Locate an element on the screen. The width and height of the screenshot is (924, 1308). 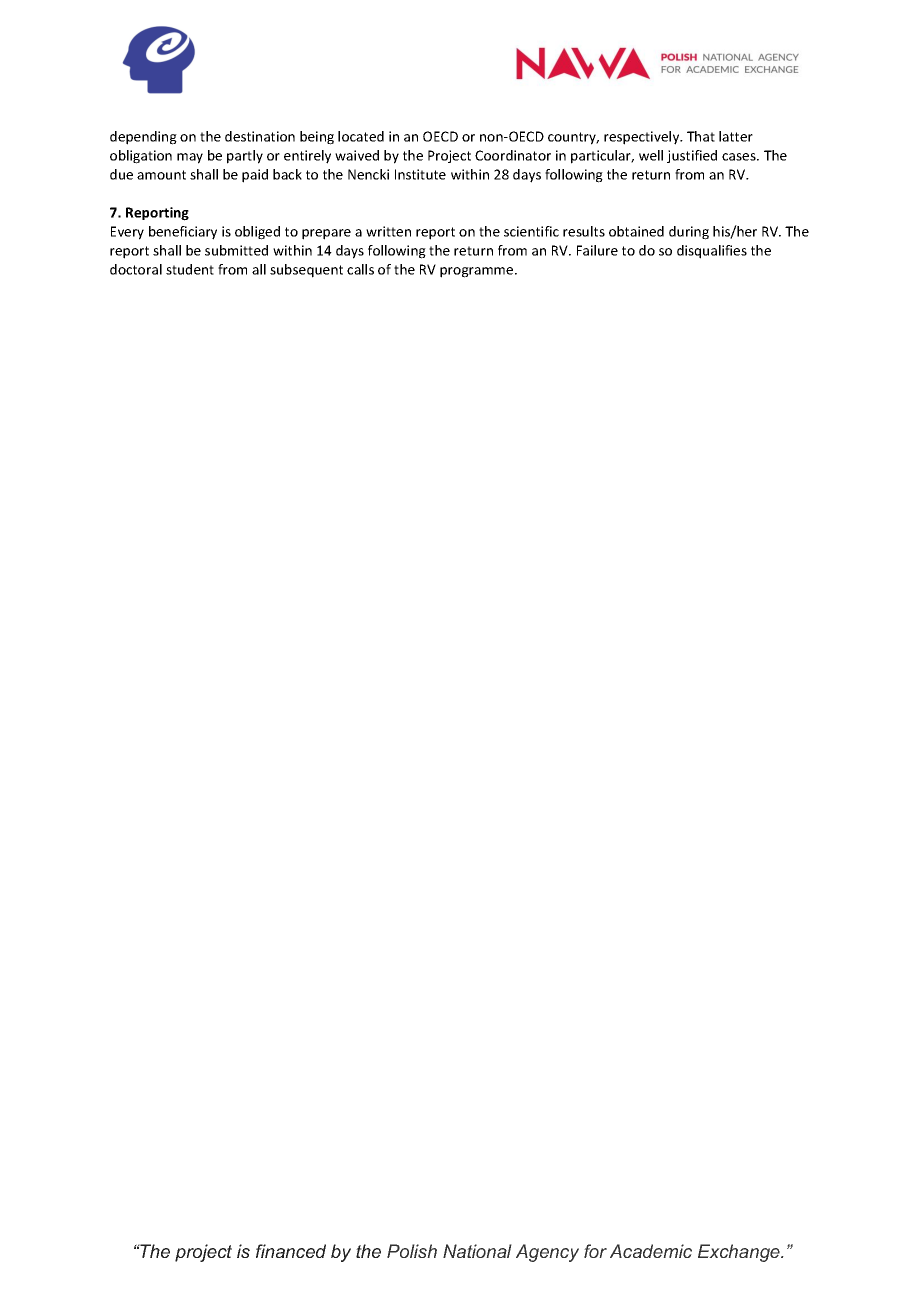
student is located at coordinates (190, 269).
